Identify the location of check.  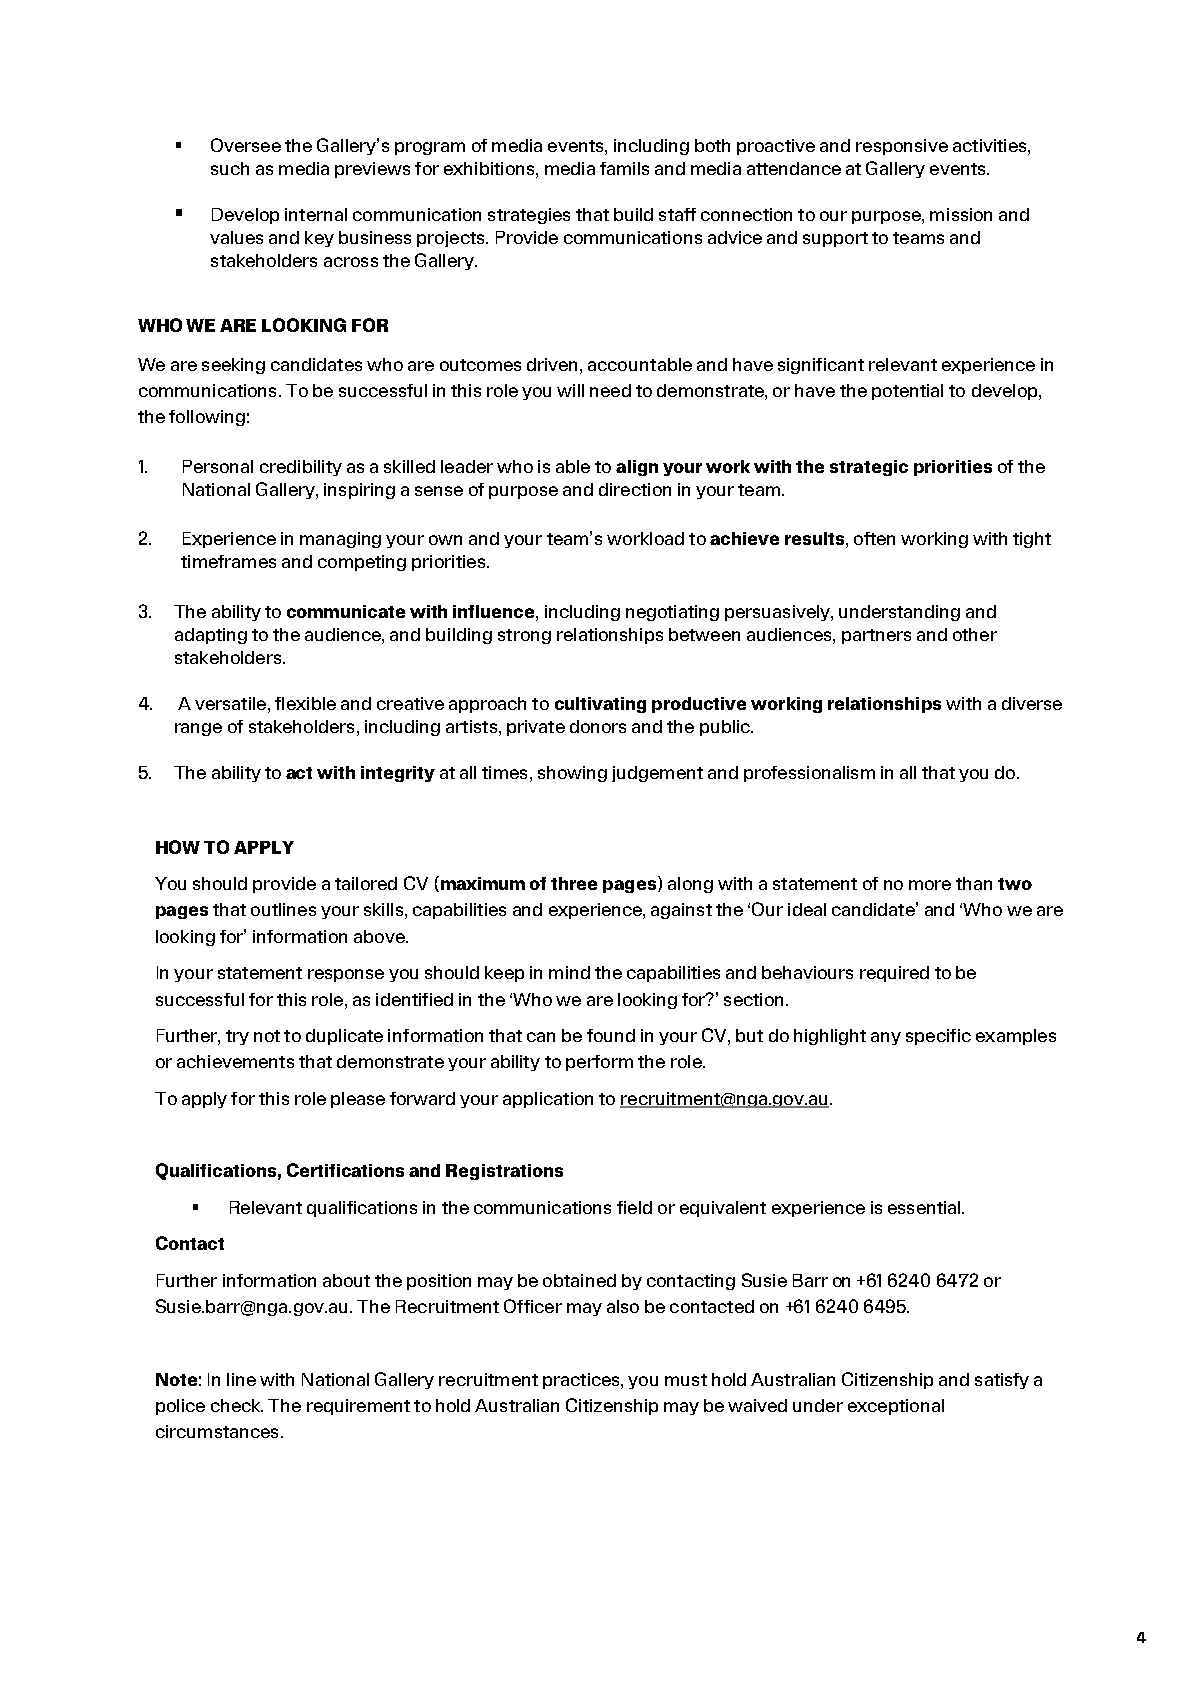
(237, 1405).
